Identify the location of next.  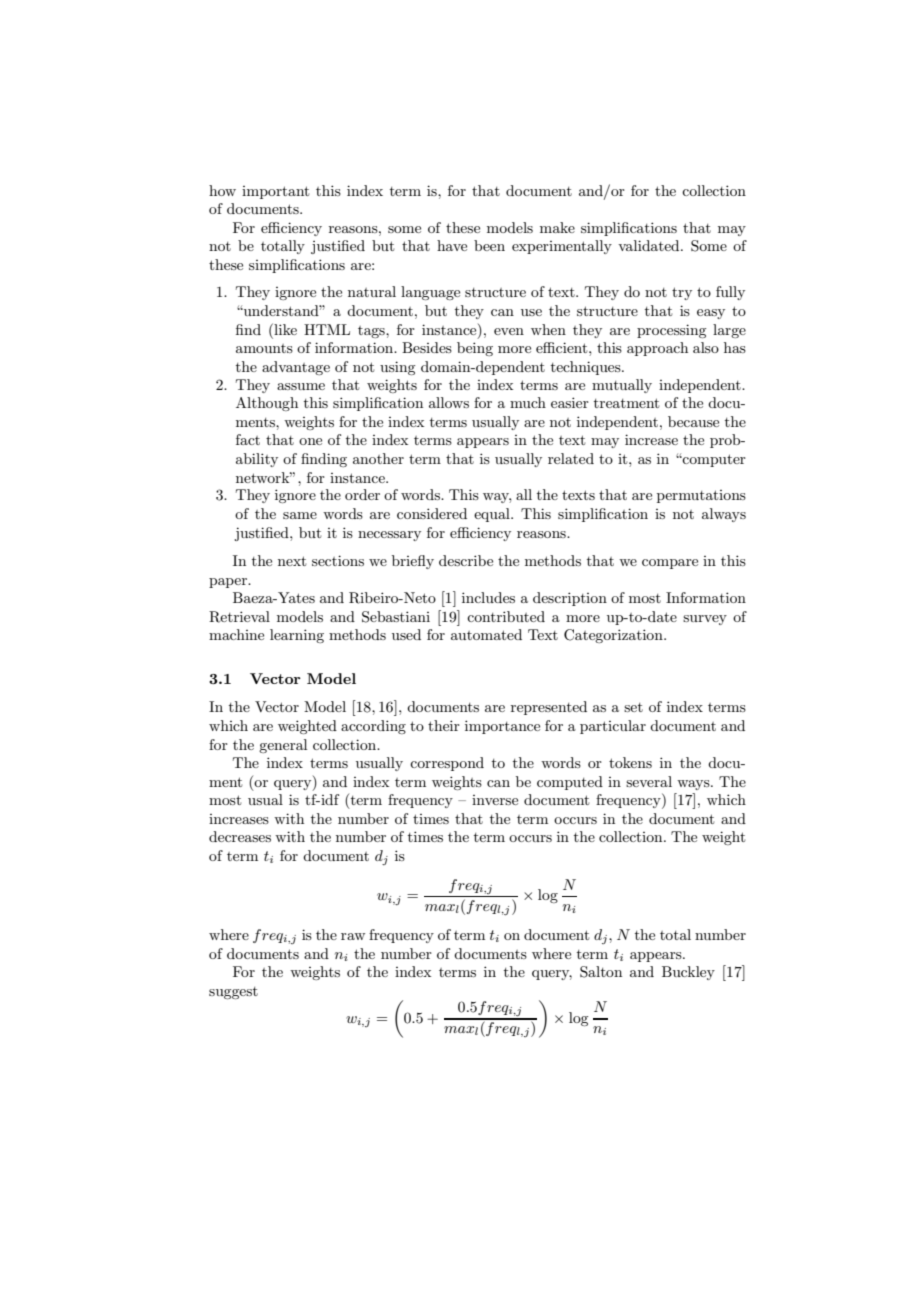
(292, 561).
